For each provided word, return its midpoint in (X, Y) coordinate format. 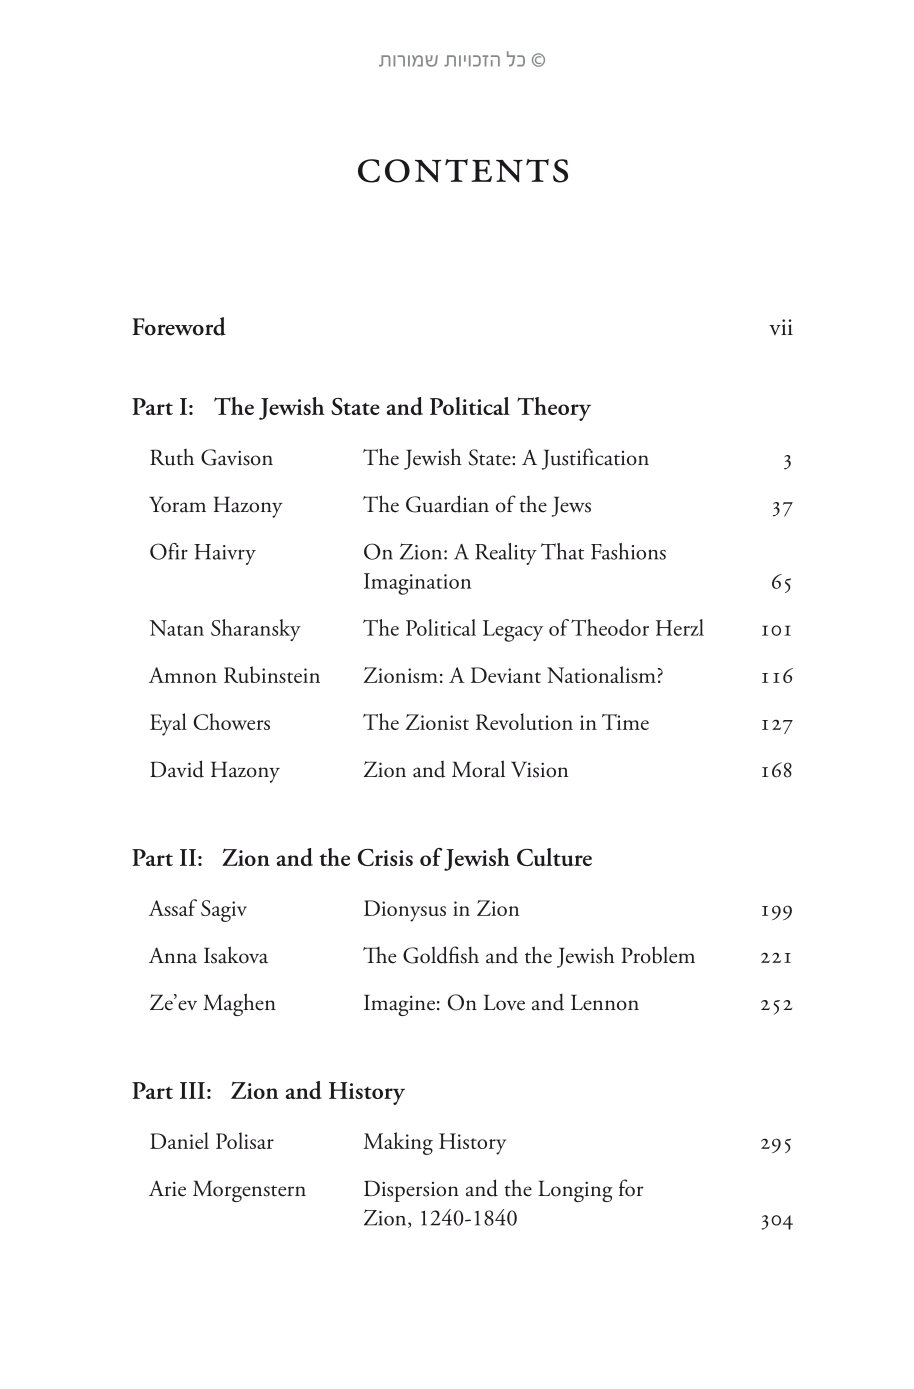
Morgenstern (249, 1191)
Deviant (506, 675)
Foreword (179, 326)
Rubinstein (272, 674)
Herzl (680, 627)
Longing (575, 1191)
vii (781, 327)
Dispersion (411, 1191)
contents (463, 171)
